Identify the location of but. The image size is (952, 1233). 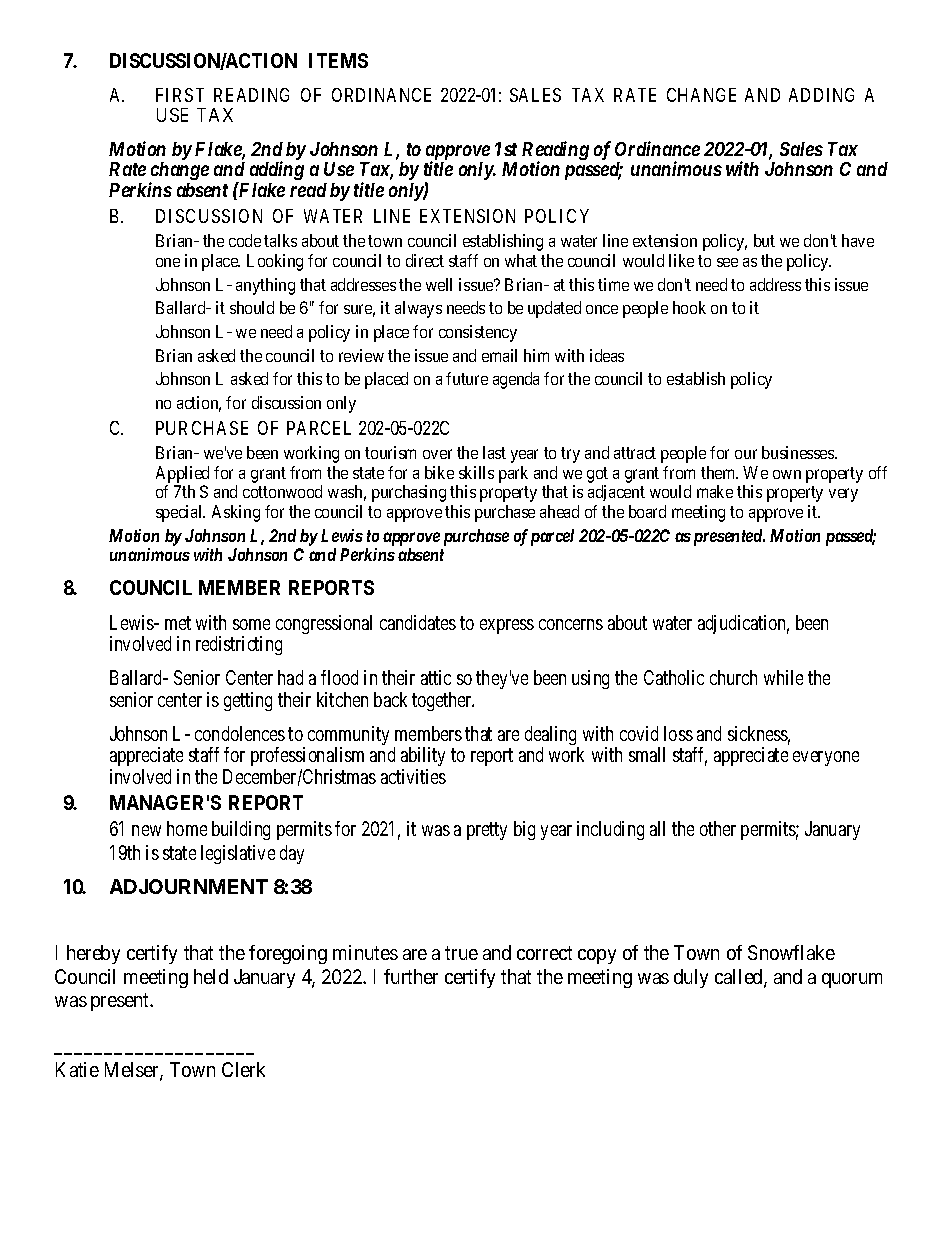
(764, 240).
